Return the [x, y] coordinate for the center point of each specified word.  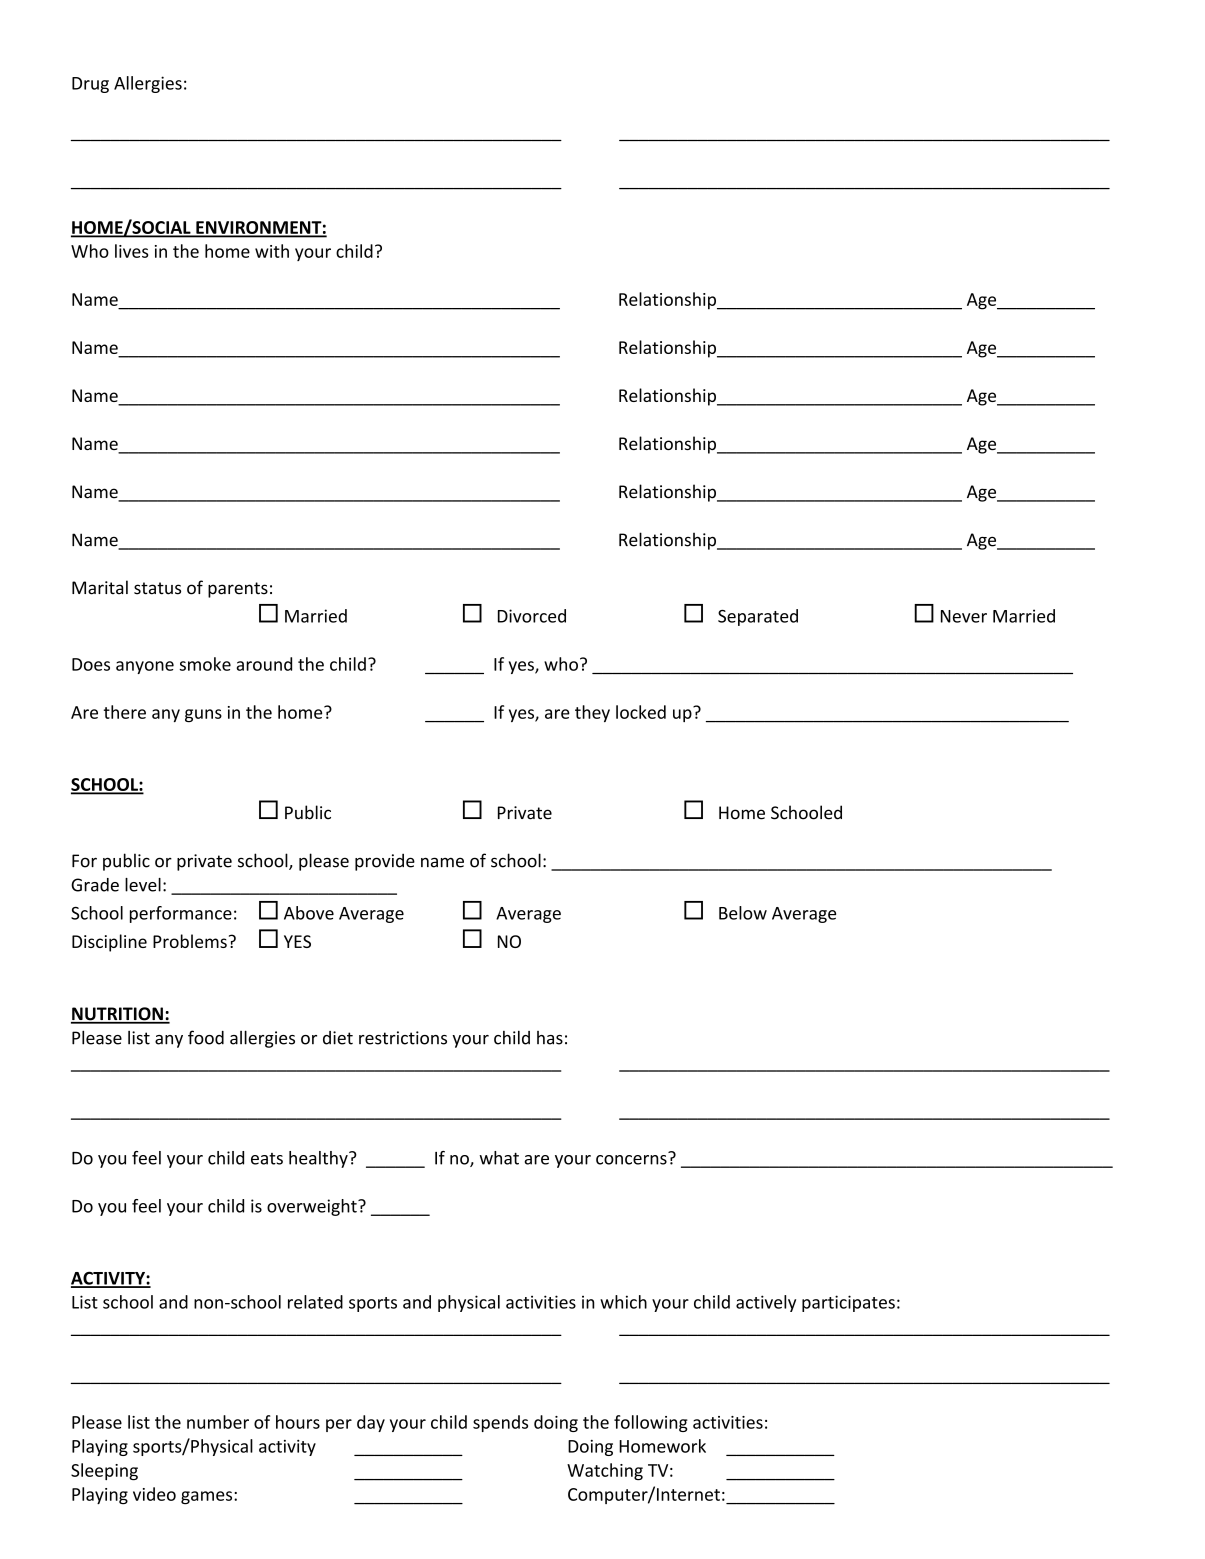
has [550, 1038]
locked [641, 712]
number [218, 1422]
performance [181, 914]
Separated [758, 617]
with [272, 251]
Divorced [532, 616]
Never [964, 616]
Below [743, 913]
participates [848, 1303]
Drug [90, 85]
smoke [205, 664]
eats [267, 1159]
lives [131, 251]
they [592, 713]
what [499, 1158]
